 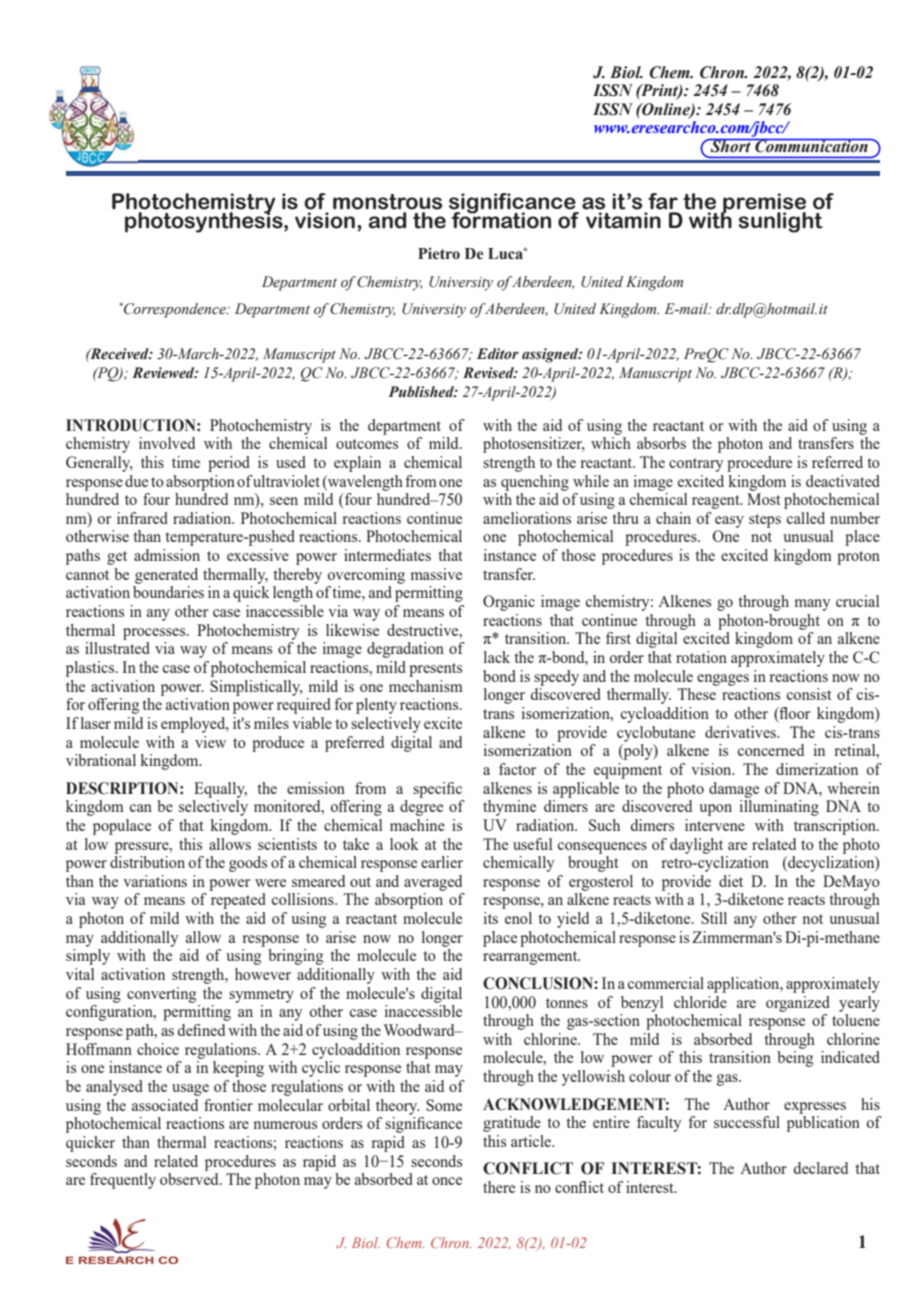 I want to click on massive, so click(x=436, y=574).
